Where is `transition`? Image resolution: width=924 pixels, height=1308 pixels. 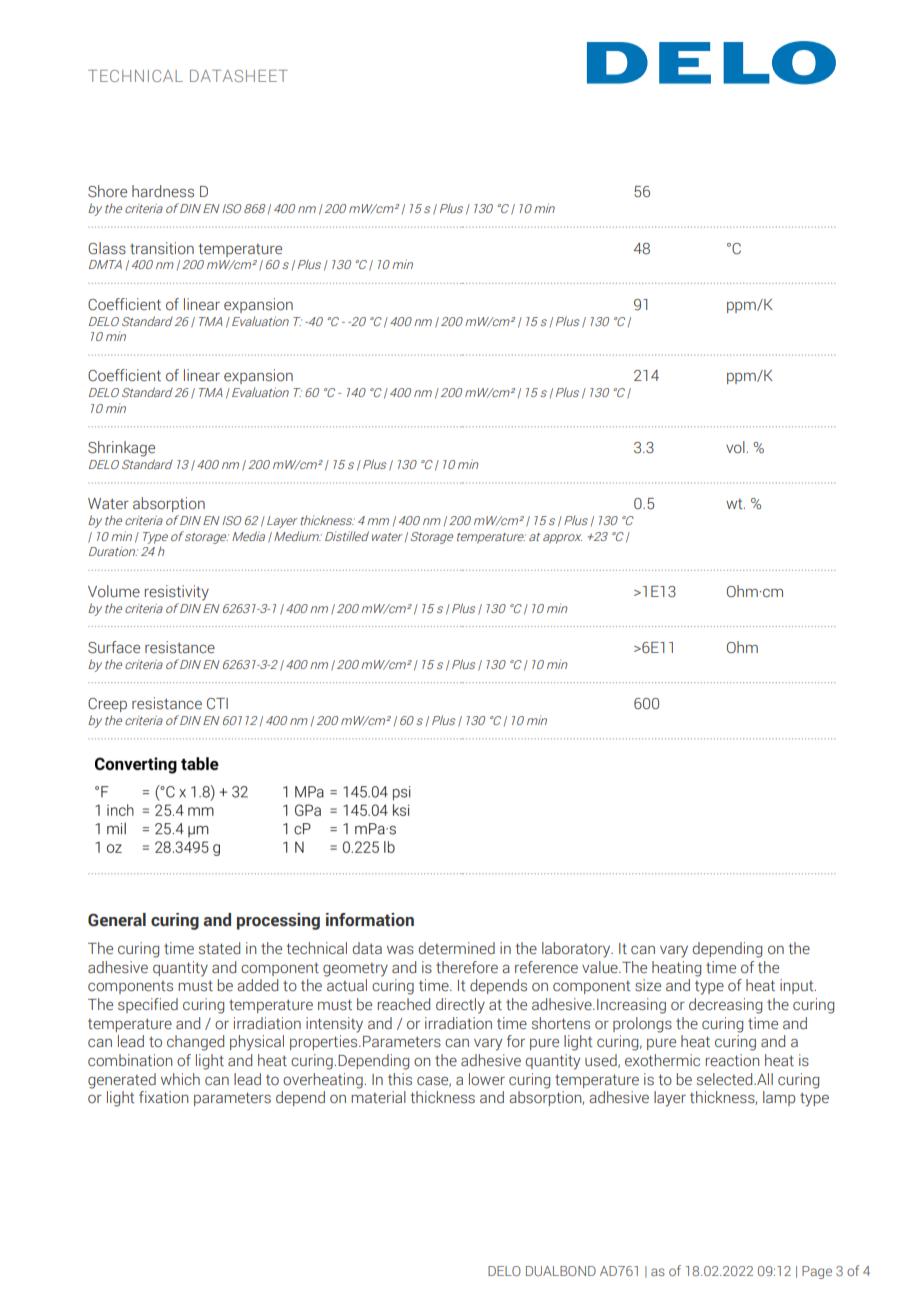
transition is located at coordinates (162, 248).
